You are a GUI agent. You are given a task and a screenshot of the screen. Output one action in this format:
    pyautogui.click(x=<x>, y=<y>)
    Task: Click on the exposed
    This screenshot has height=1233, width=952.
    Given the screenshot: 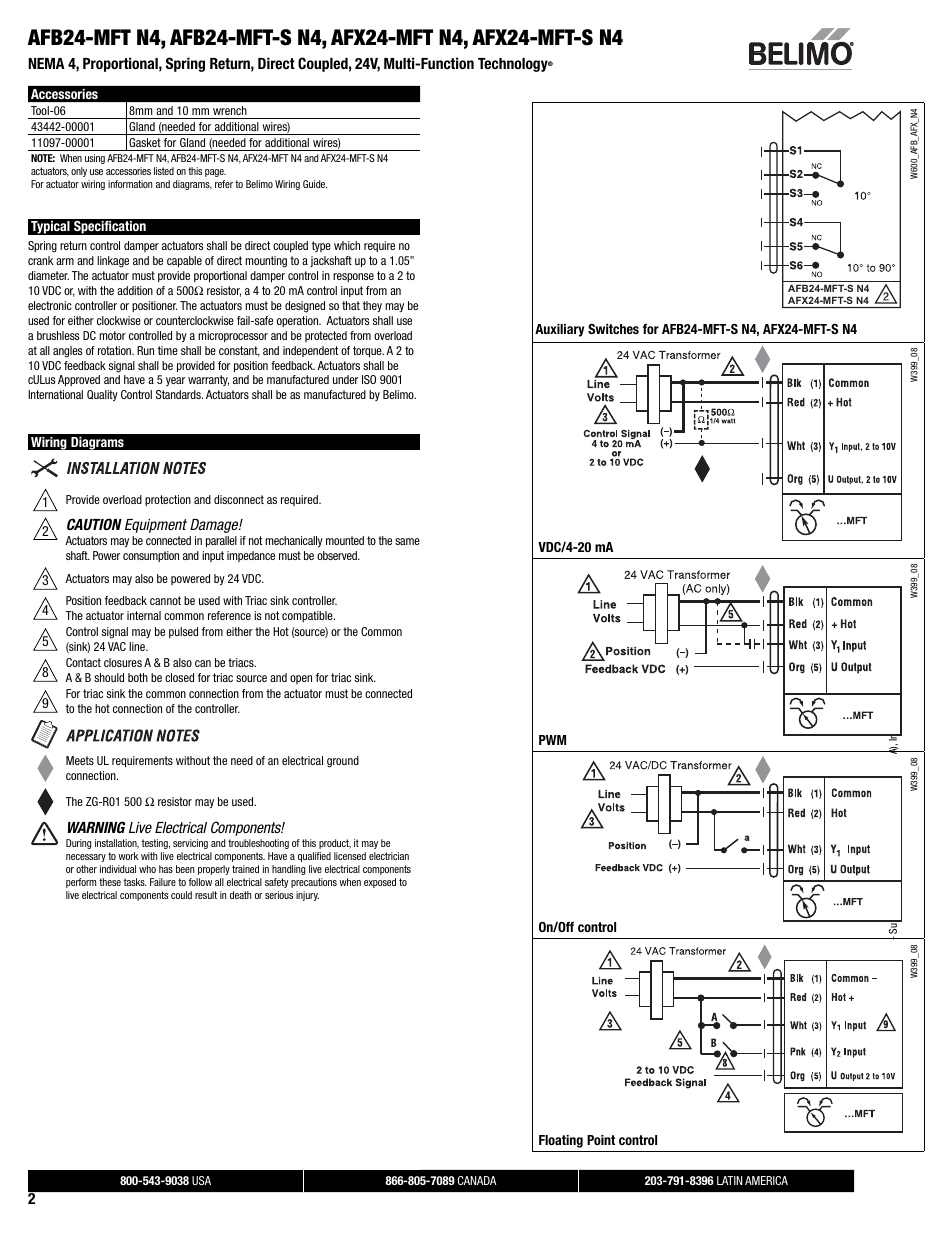 What is the action you would take?
    pyautogui.click(x=380, y=883)
